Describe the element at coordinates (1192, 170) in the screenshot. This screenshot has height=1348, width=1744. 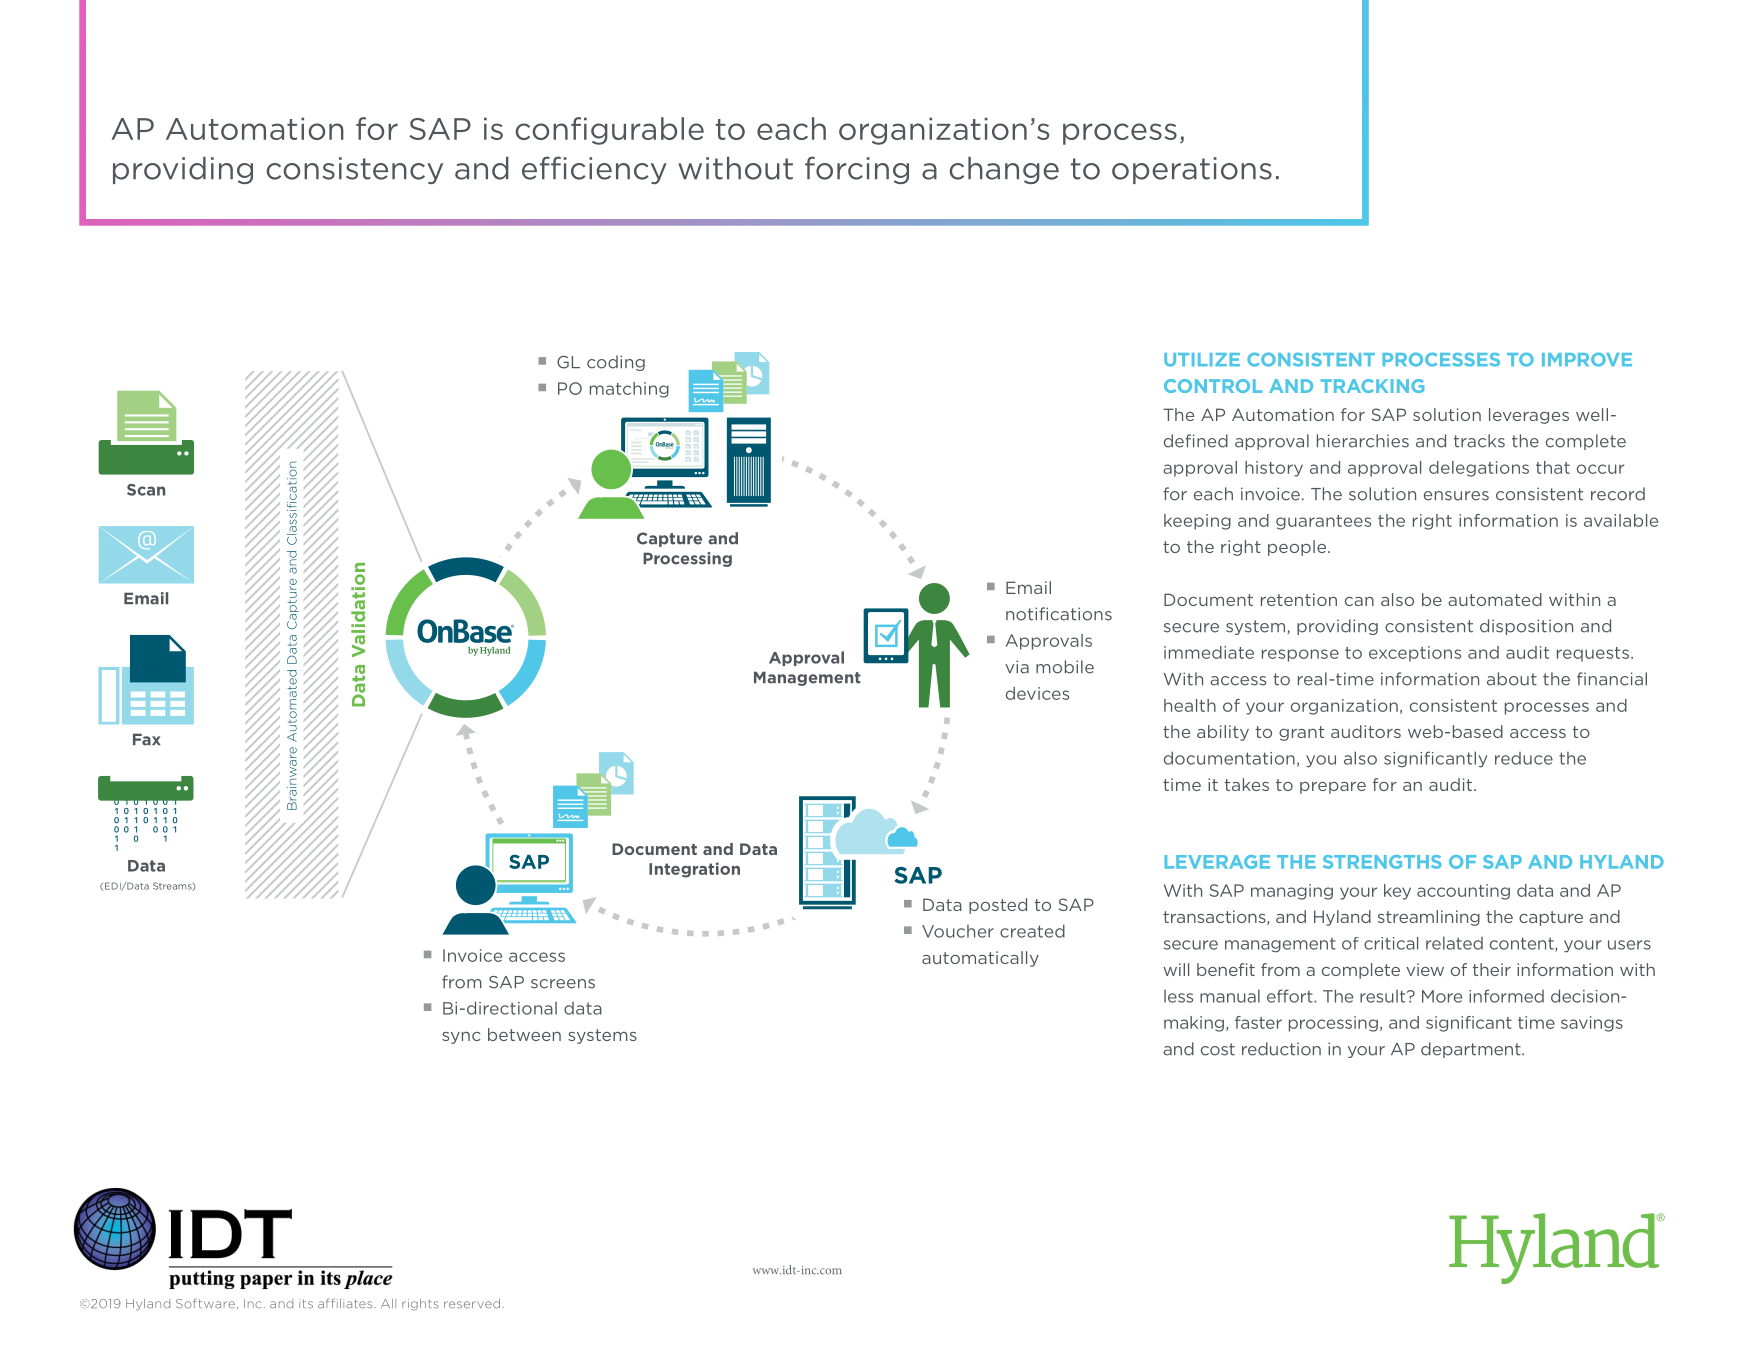
I see `operations` at that location.
